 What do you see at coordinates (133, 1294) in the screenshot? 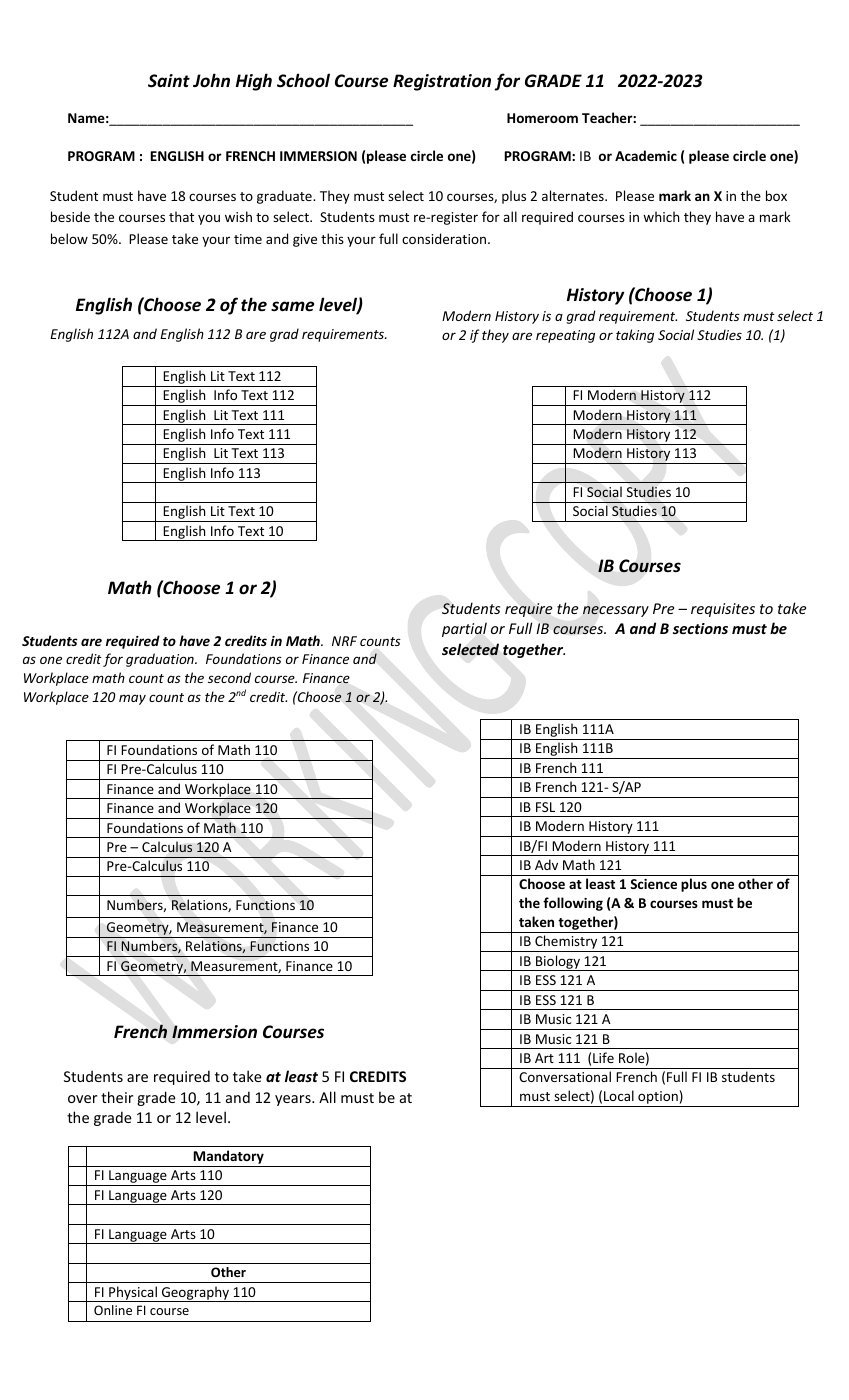
I see `Physical` at bounding box center [133, 1294].
